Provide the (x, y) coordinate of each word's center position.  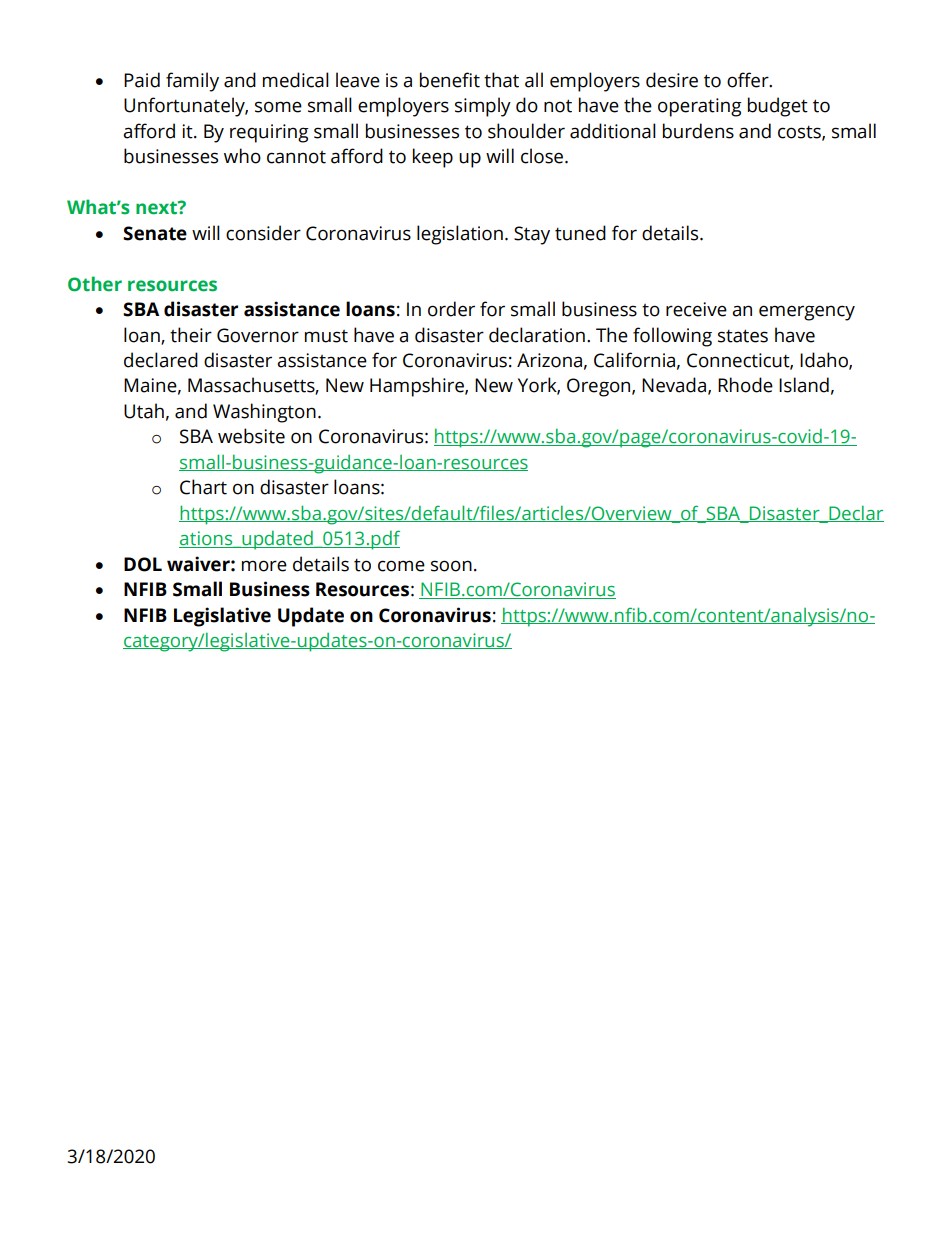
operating (700, 107)
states (743, 336)
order (451, 309)
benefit (450, 80)
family (192, 82)
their (191, 335)
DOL (143, 564)
